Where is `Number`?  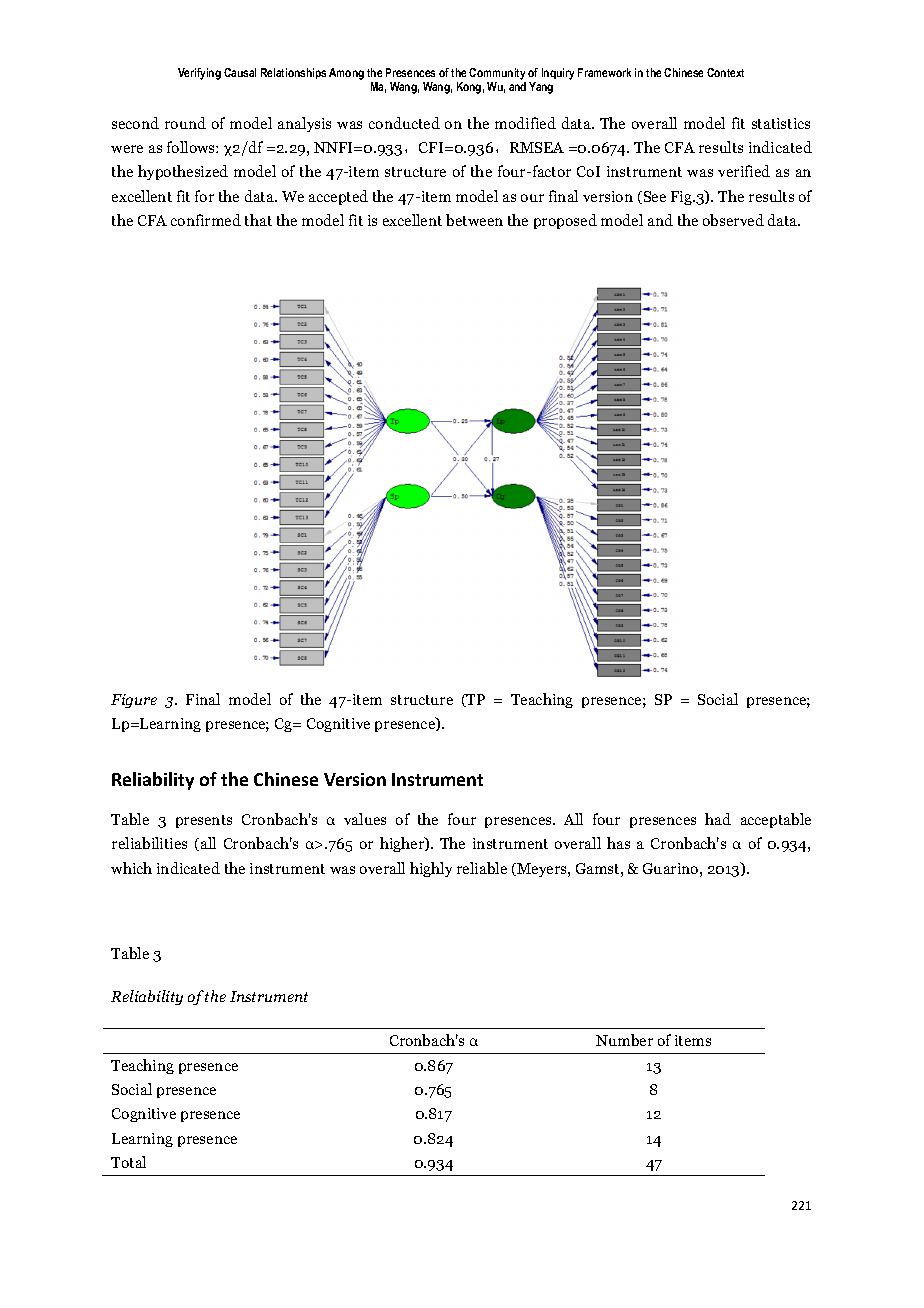
Number is located at coordinates (624, 1040).
